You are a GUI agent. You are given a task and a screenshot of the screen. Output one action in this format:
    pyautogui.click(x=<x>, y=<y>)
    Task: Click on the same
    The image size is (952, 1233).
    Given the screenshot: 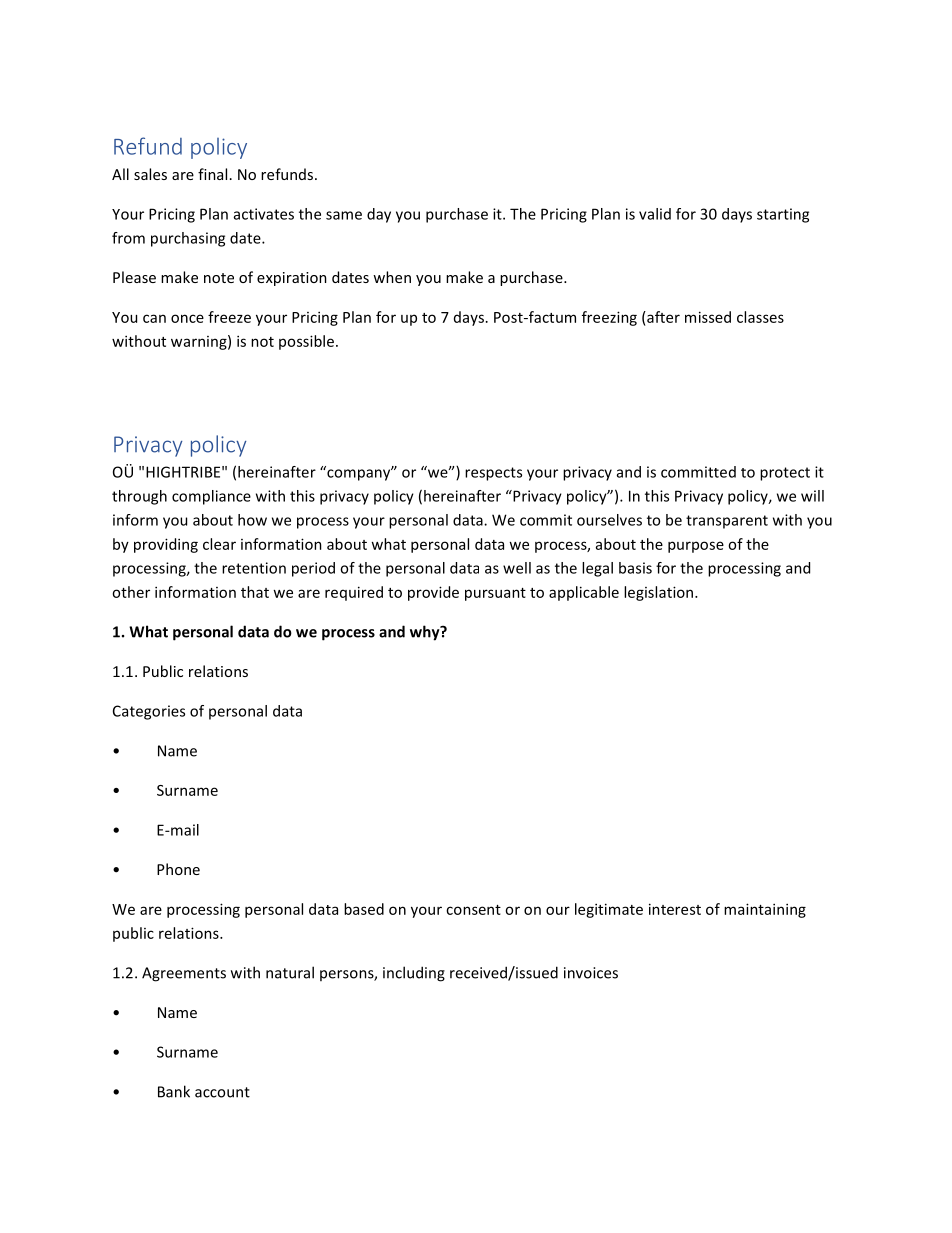 What is the action you would take?
    pyautogui.click(x=344, y=215)
